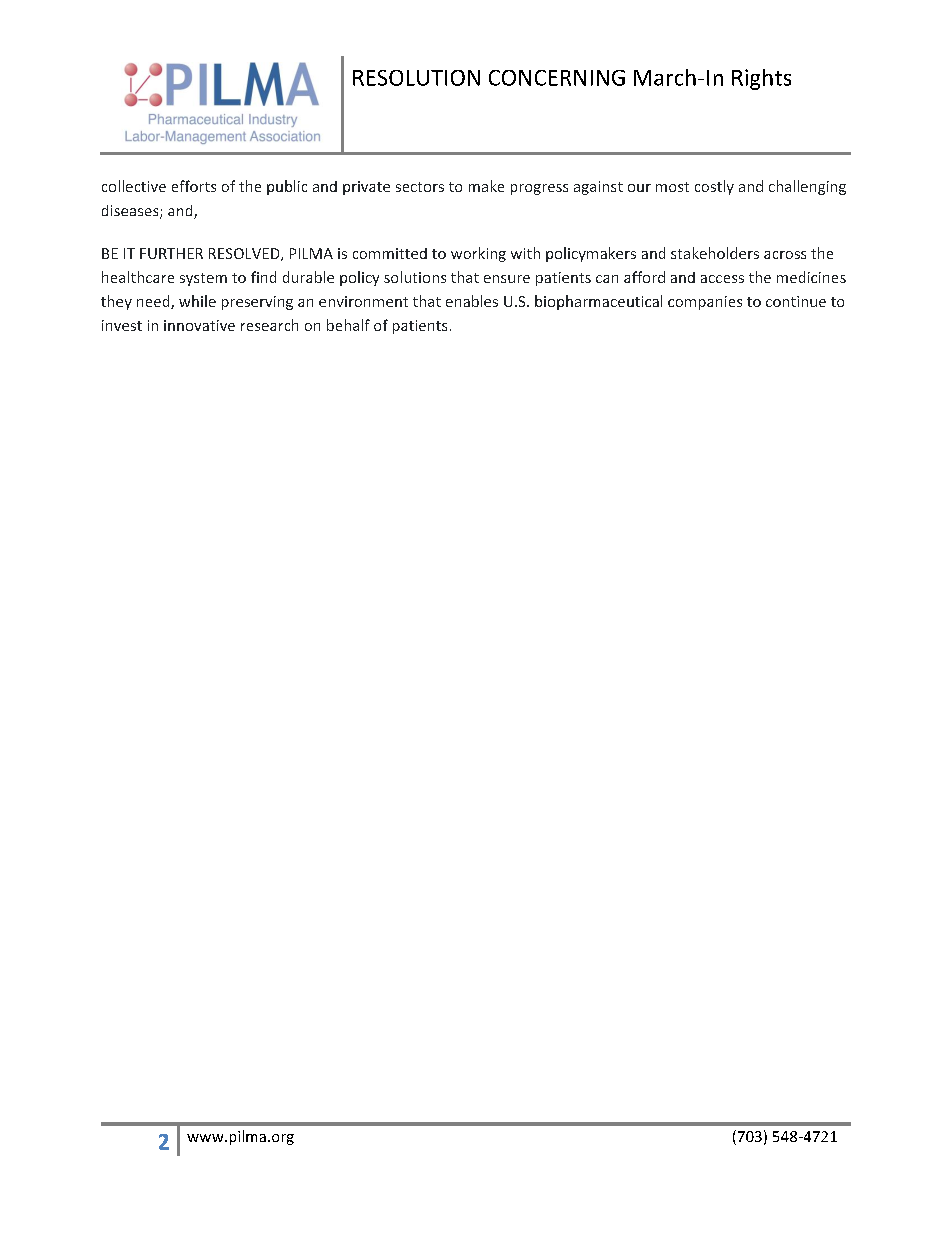 The width and height of the document is (952, 1233). What do you see at coordinates (131, 212) in the document?
I see `diseases` at bounding box center [131, 212].
